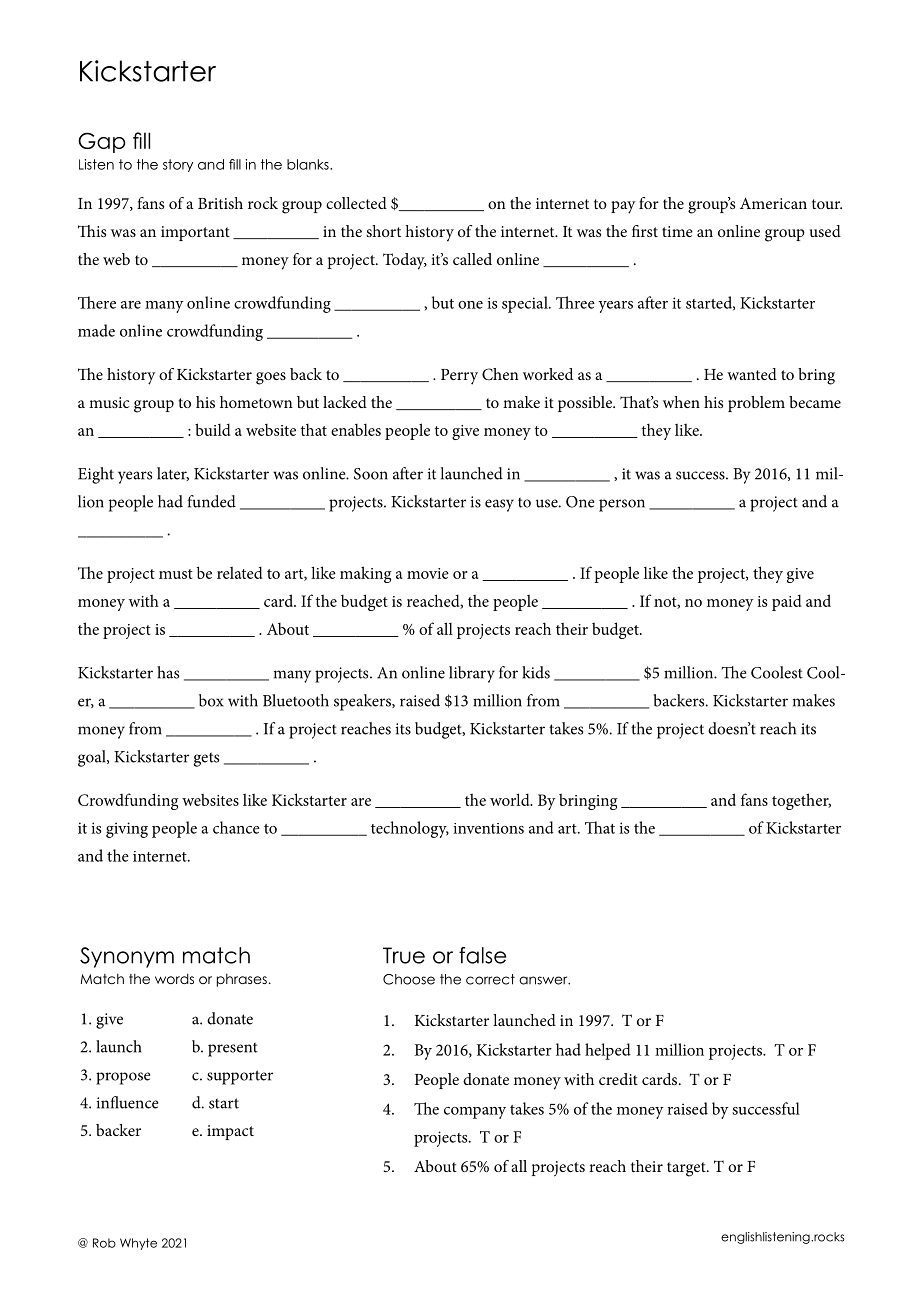  Describe the element at coordinates (608, 1051) in the page. I see `helped` at that location.
